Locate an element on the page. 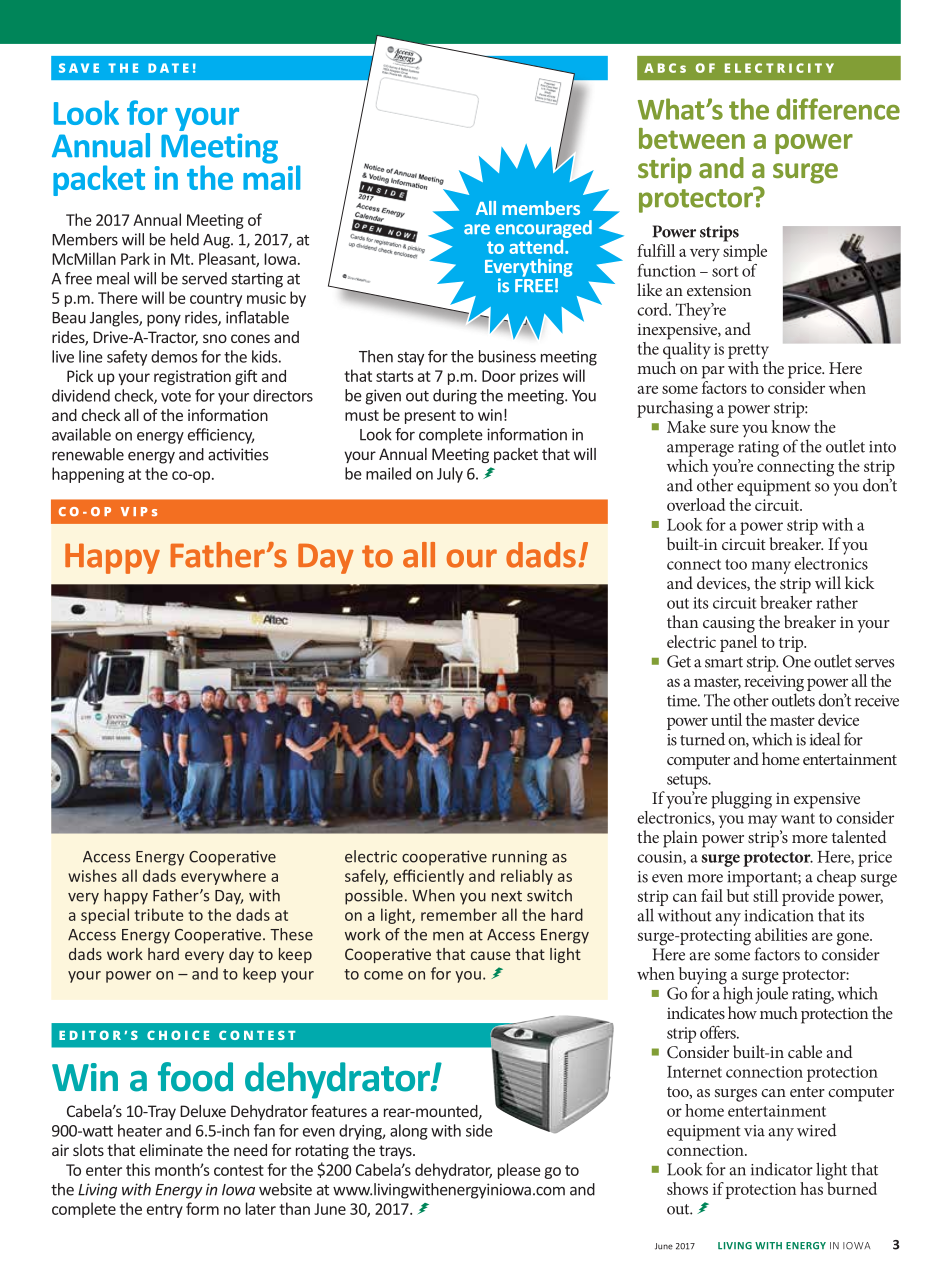 The width and height of the page is (952, 1275). indication is located at coordinates (779, 915).
